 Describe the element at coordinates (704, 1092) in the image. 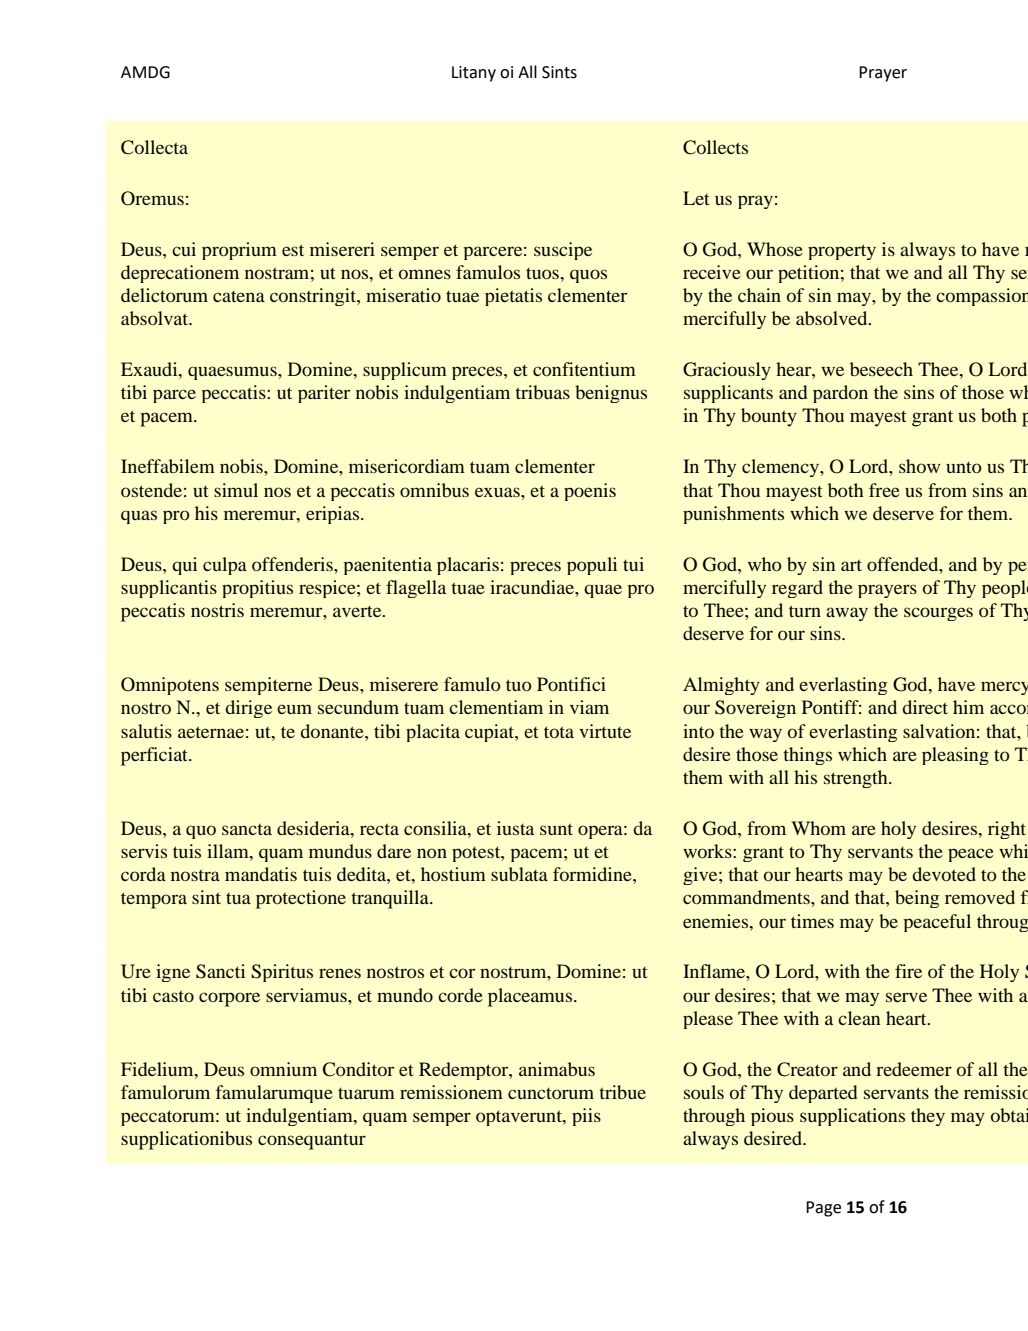

I see `souls` at that location.
